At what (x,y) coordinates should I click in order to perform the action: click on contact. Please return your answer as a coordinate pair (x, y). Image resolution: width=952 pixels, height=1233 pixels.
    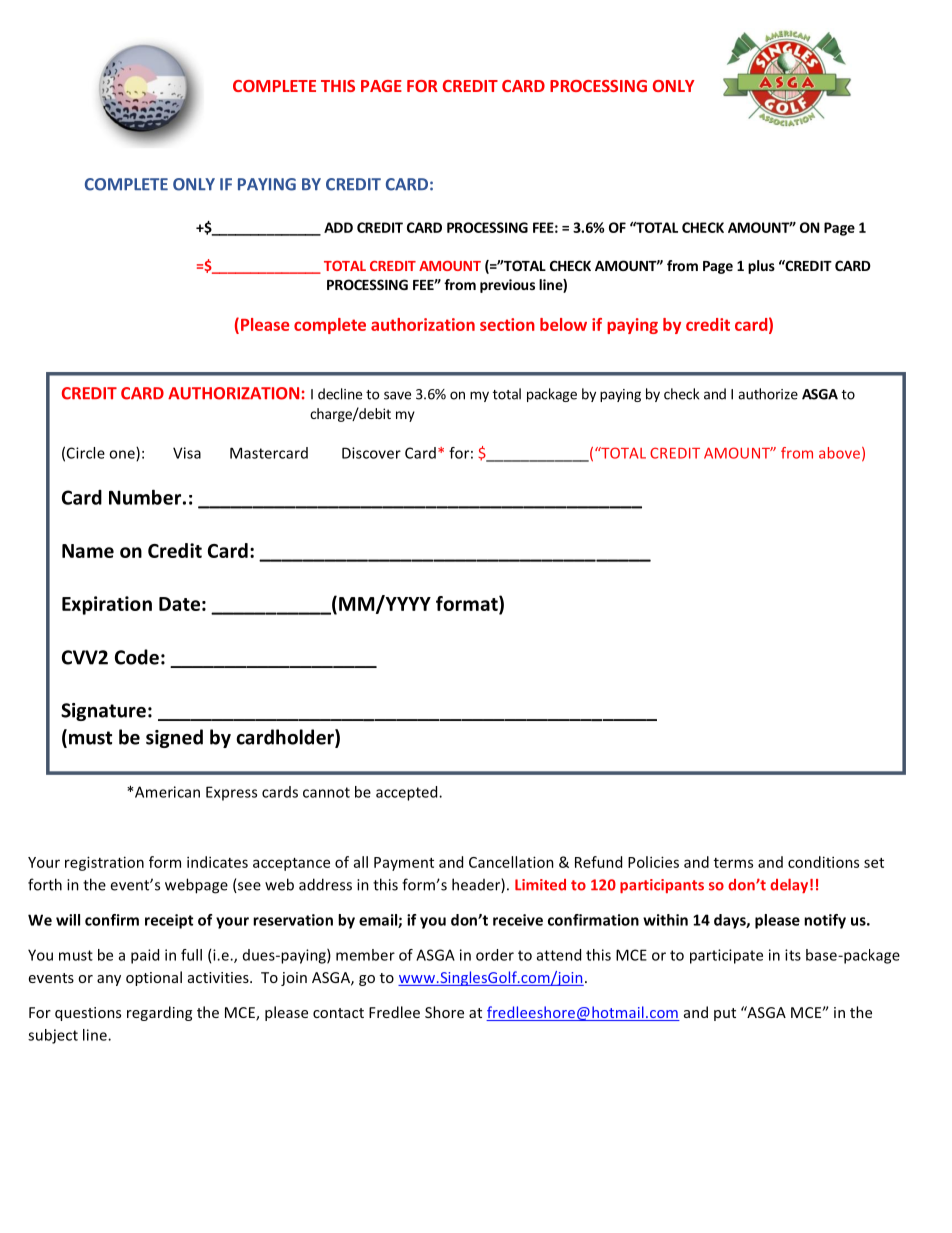
    Looking at the image, I should click on (338, 1013).
